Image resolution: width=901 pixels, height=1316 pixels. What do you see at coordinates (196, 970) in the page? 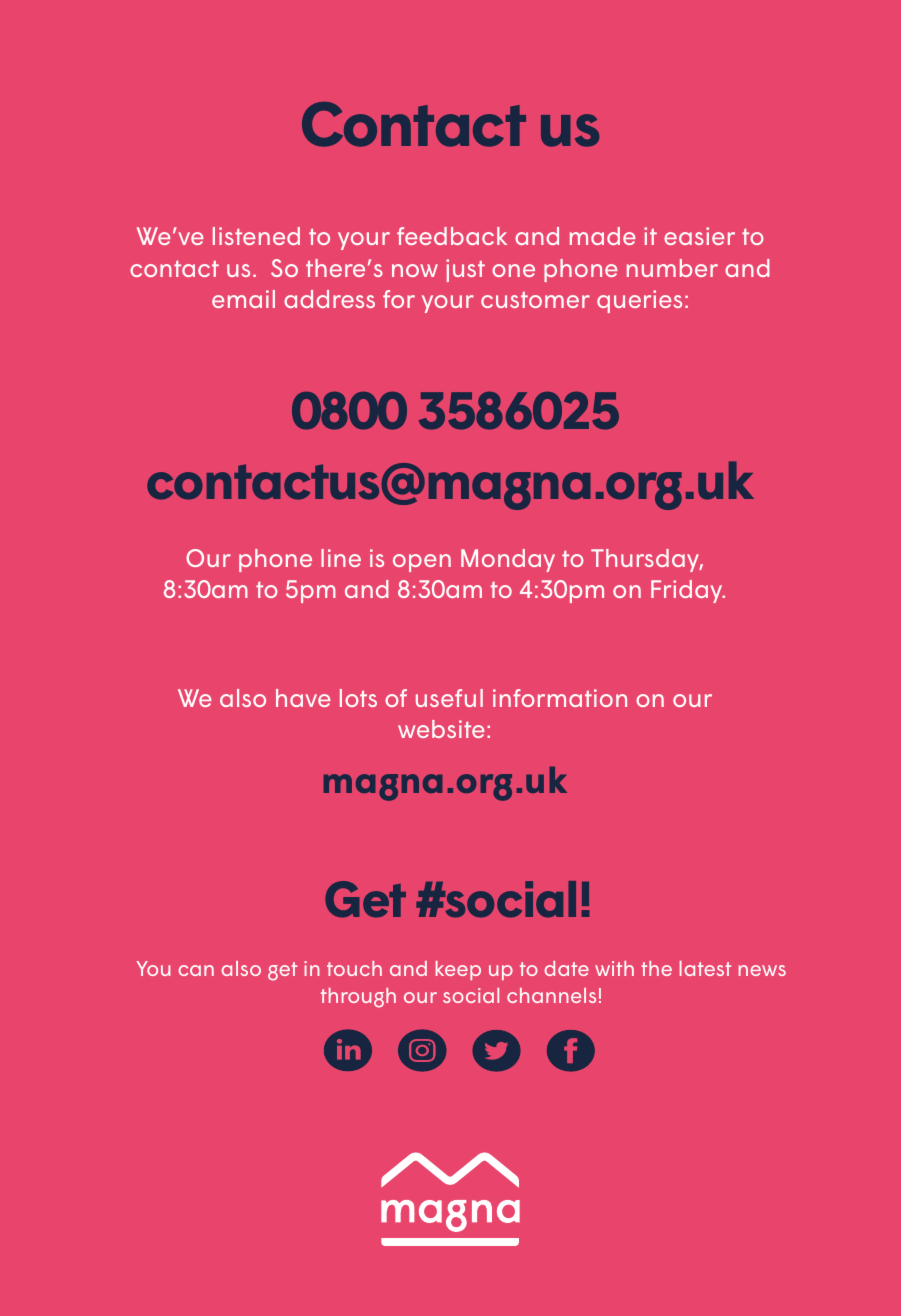
I see `can` at bounding box center [196, 970].
